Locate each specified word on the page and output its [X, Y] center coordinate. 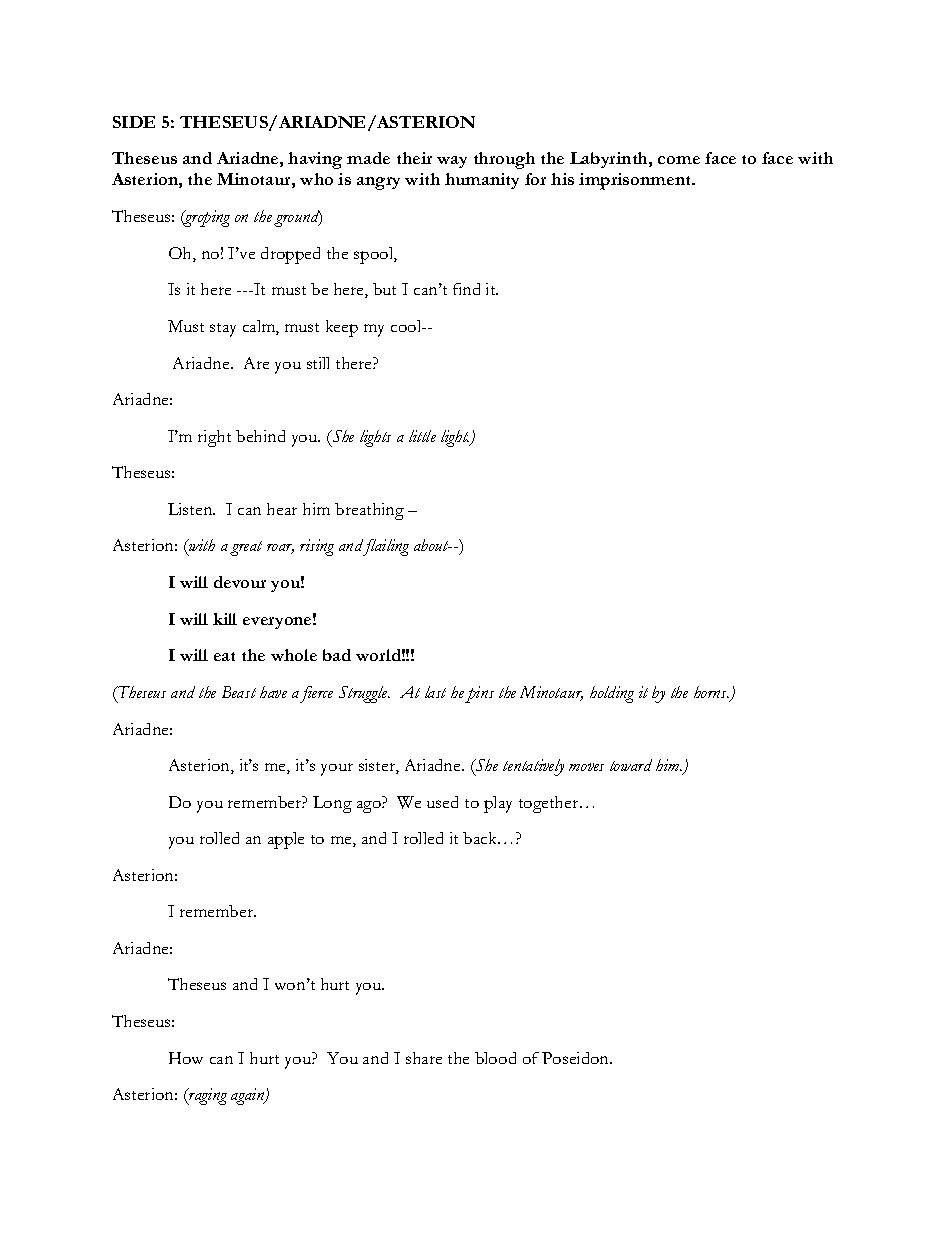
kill [225, 619]
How [186, 1058]
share [424, 1058]
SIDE [134, 122]
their [414, 158]
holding [612, 694]
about [433, 545]
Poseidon [577, 1058]
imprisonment [636, 181]
